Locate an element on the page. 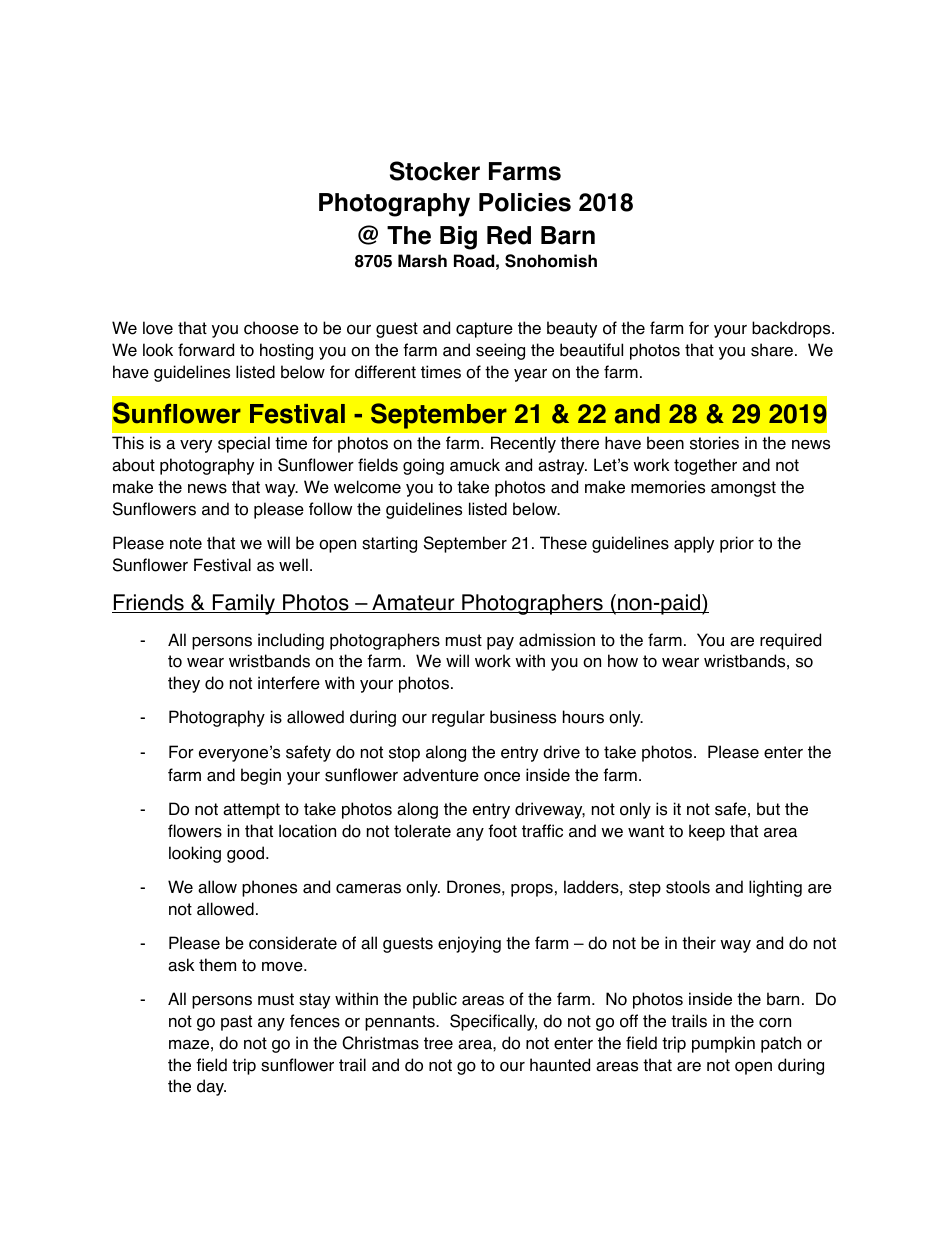  how is located at coordinates (623, 661).
